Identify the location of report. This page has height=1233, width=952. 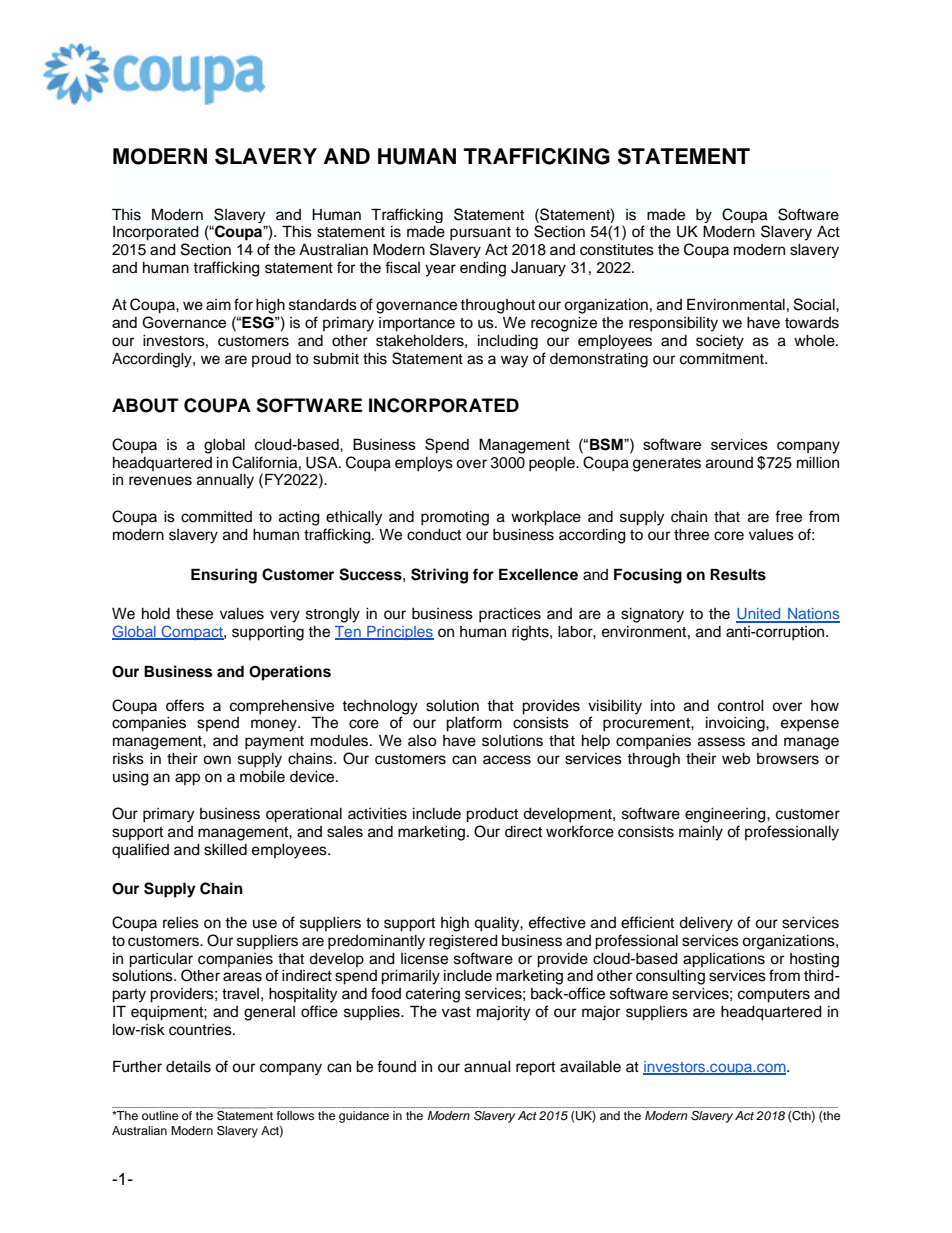
(535, 1069).
